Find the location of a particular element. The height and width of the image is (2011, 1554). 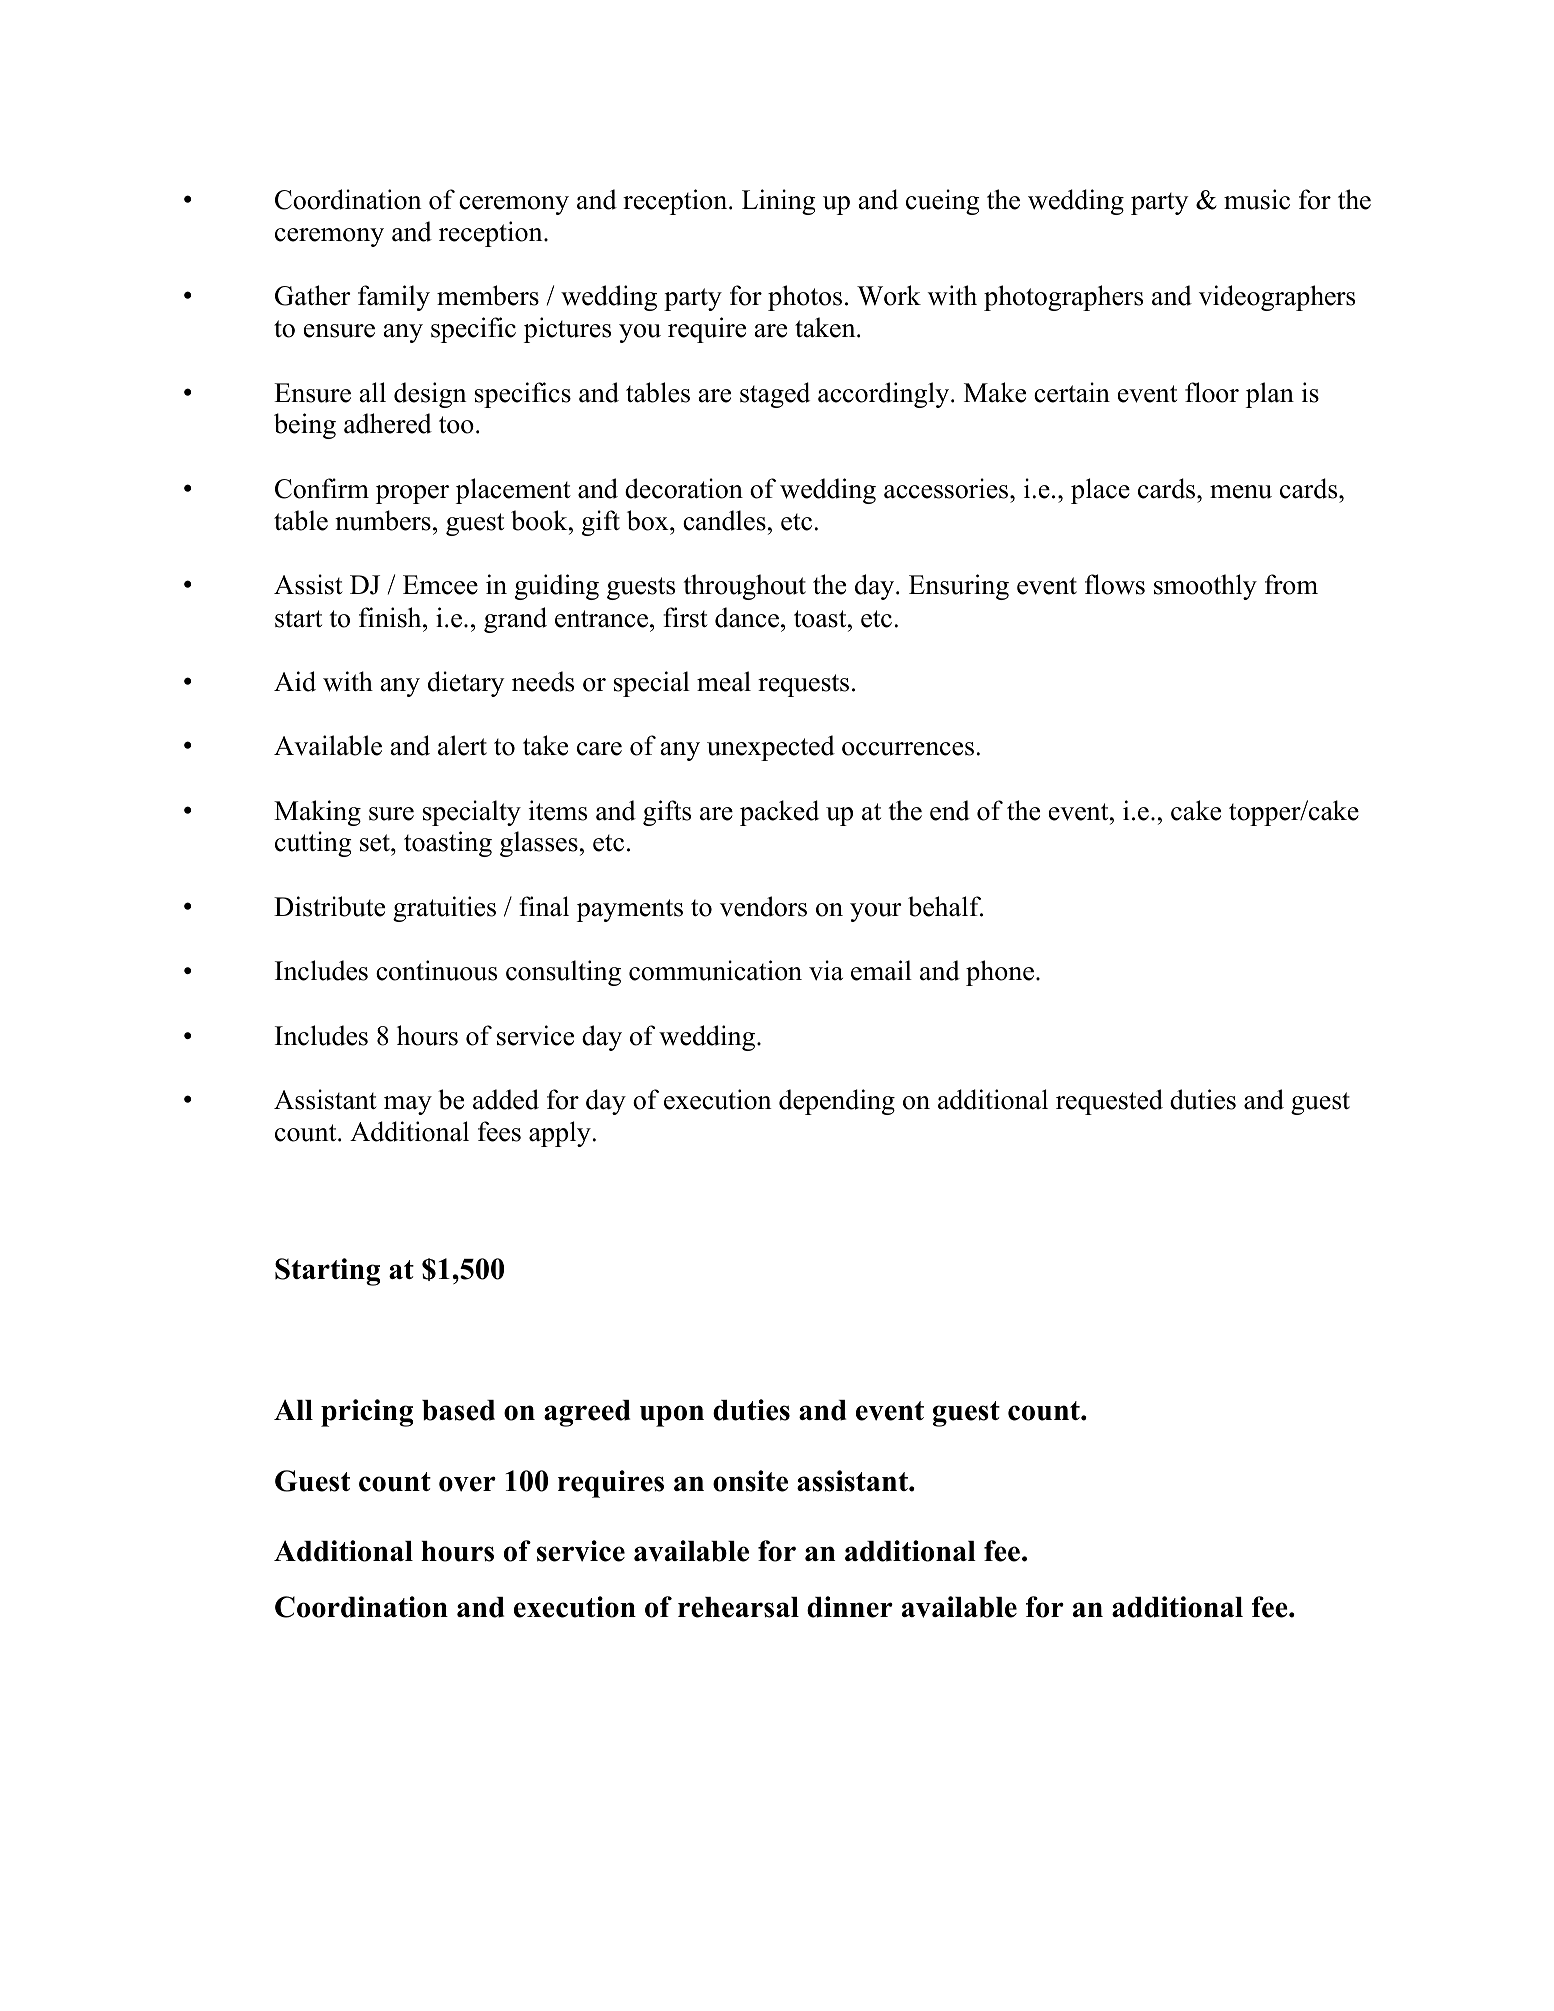

music is located at coordinates (1257, 199).
